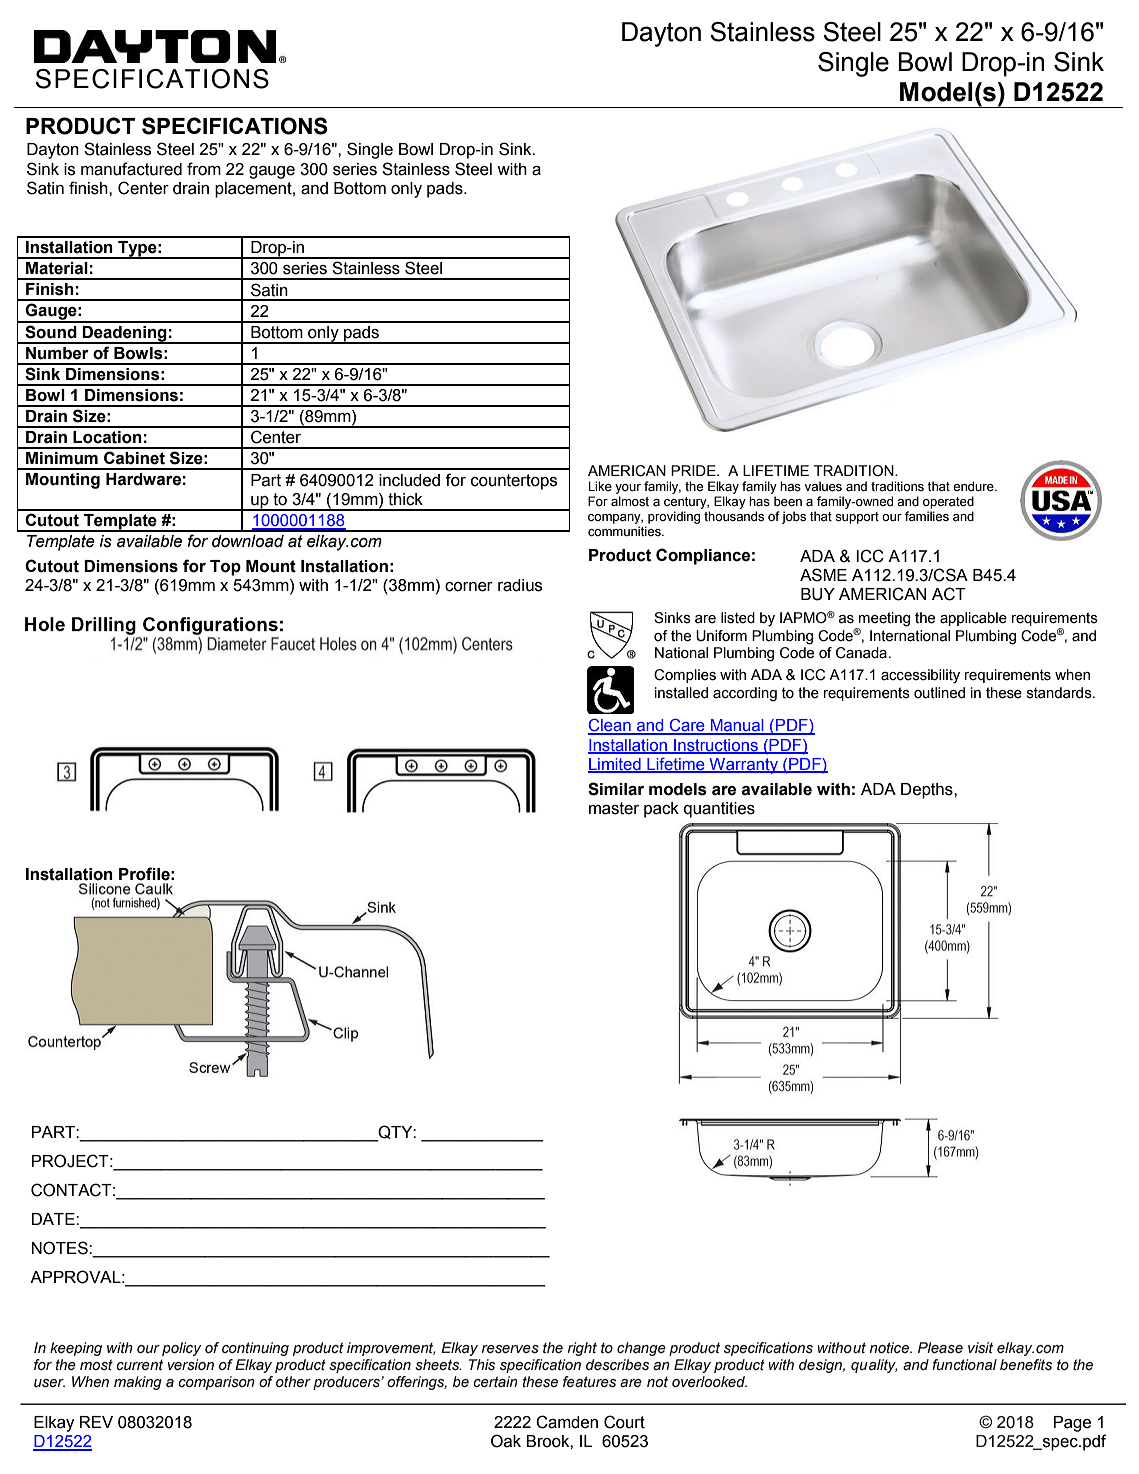  Describe the element at coordinates (138, 1383) in the screenshot. I see `making` at that location.
